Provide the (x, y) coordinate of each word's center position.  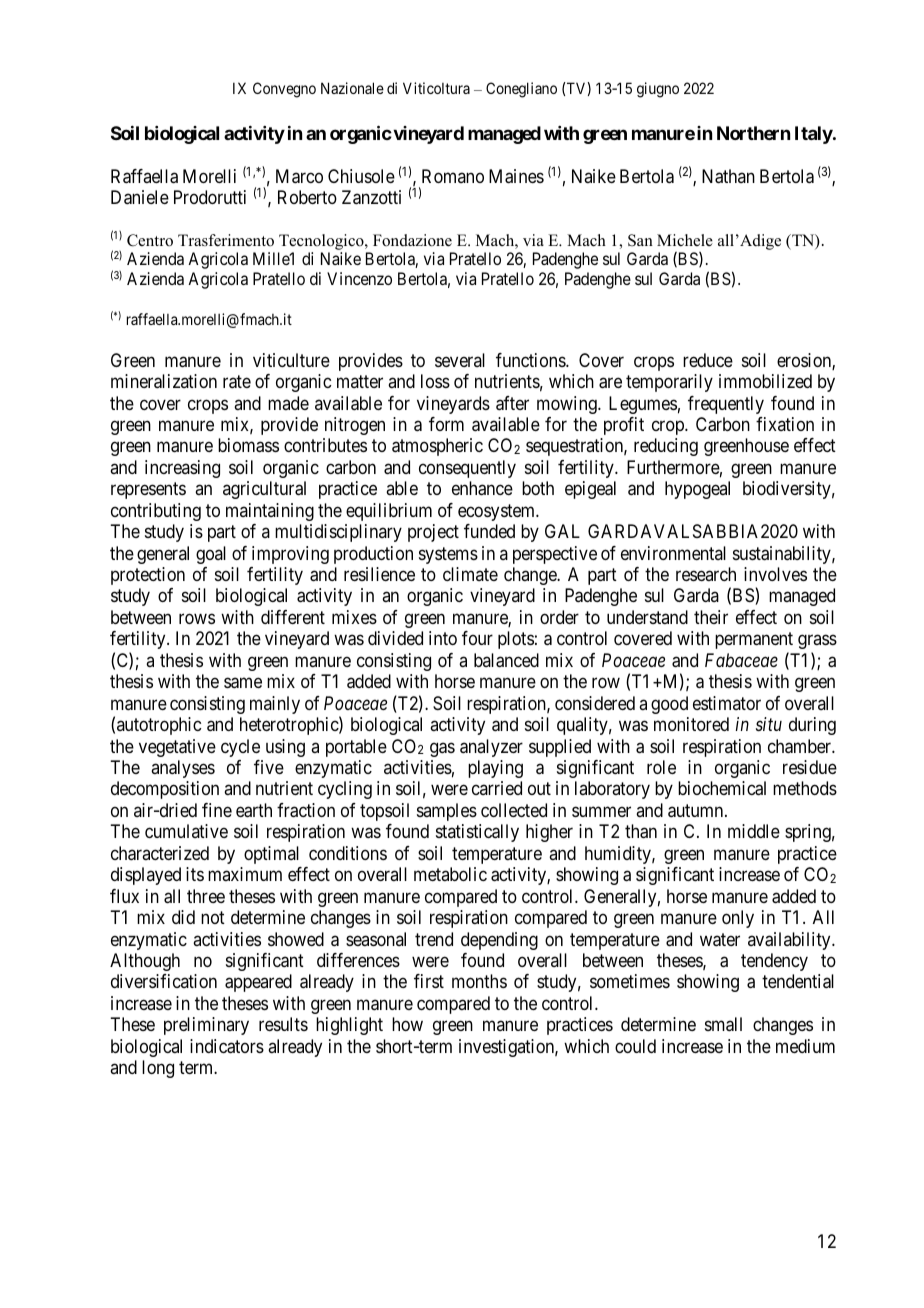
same (243, 683)
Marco (299, 176)
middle (754, 831)
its (195, 874)
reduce (708, 360)
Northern (753, 133)
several (460, 360)
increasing (182, 469)
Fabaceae (741, 660)
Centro (150, 240)
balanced (506, 660)
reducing (666, 447)
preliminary (206, 1026)
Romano (453, 176)
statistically (477, 833)
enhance (482, 488)
